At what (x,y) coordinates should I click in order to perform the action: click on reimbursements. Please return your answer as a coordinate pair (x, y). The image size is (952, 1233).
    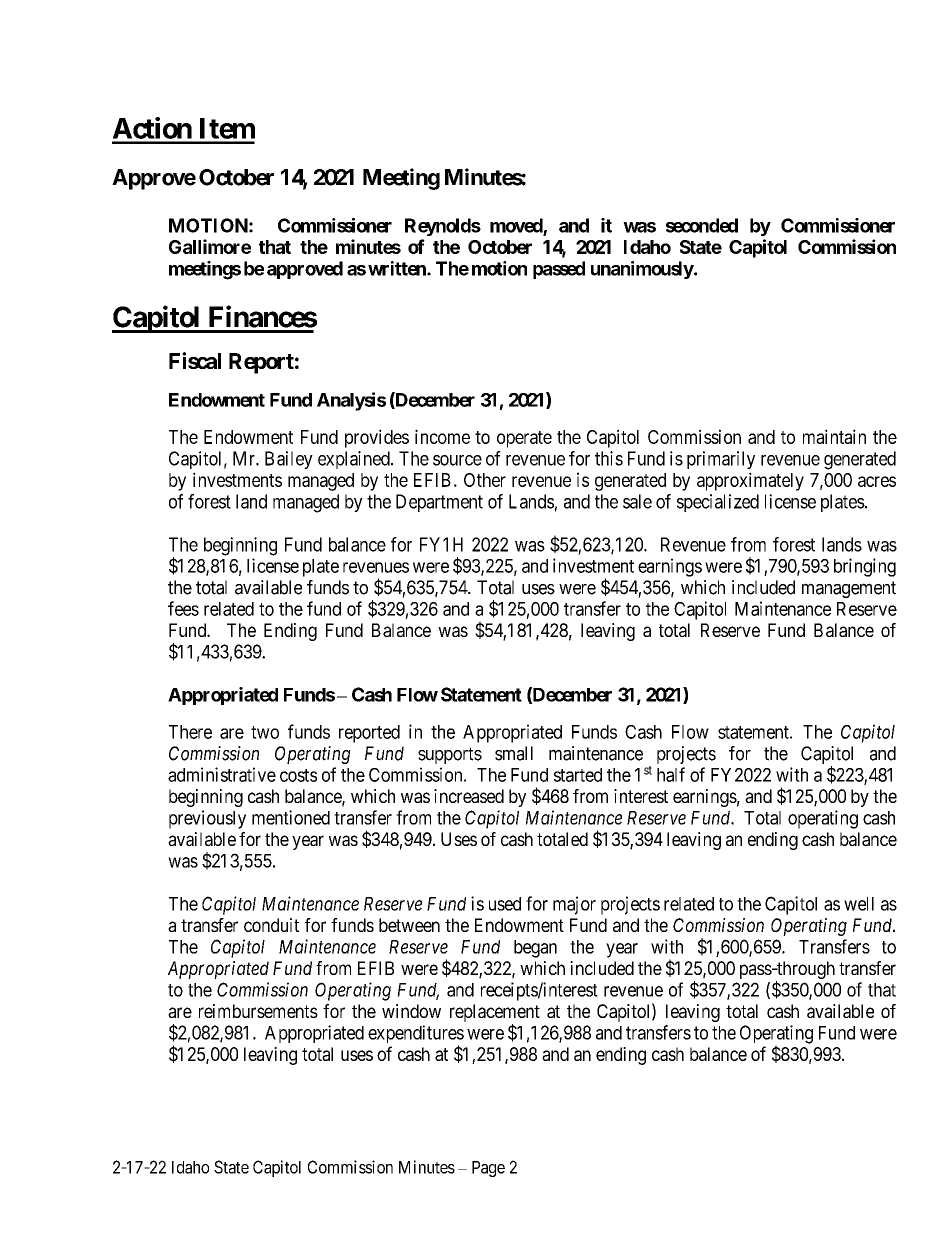
    Looking at the image, I should click on (258, 1011).
